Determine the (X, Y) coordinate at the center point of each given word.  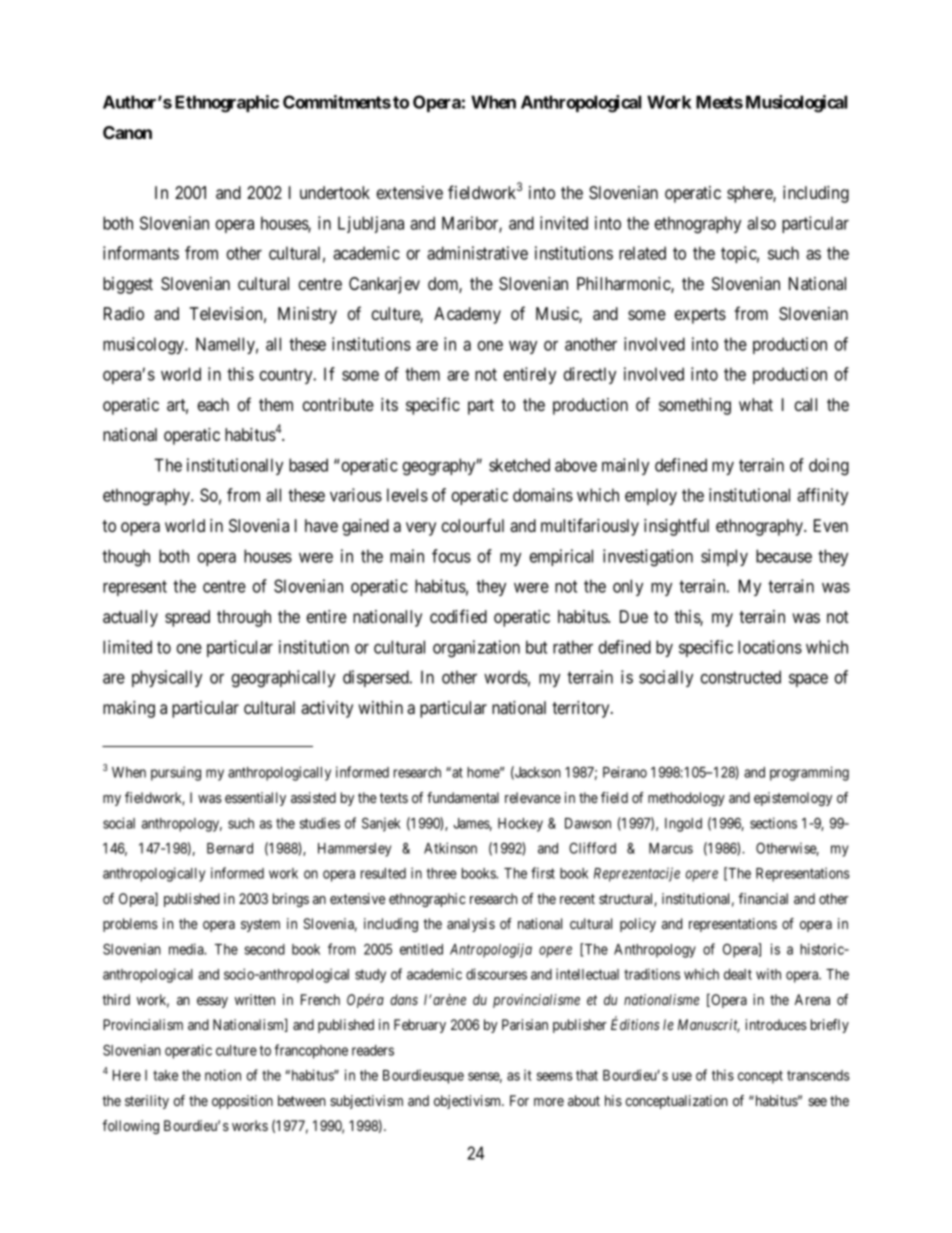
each (213, 404)
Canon (127, 132)
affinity (822, 496)
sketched (519, 465)
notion (223, 1075)
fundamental (463, 797)
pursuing (176, 773)
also (761, 223)
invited (564, 223)
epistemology (793, 799)
